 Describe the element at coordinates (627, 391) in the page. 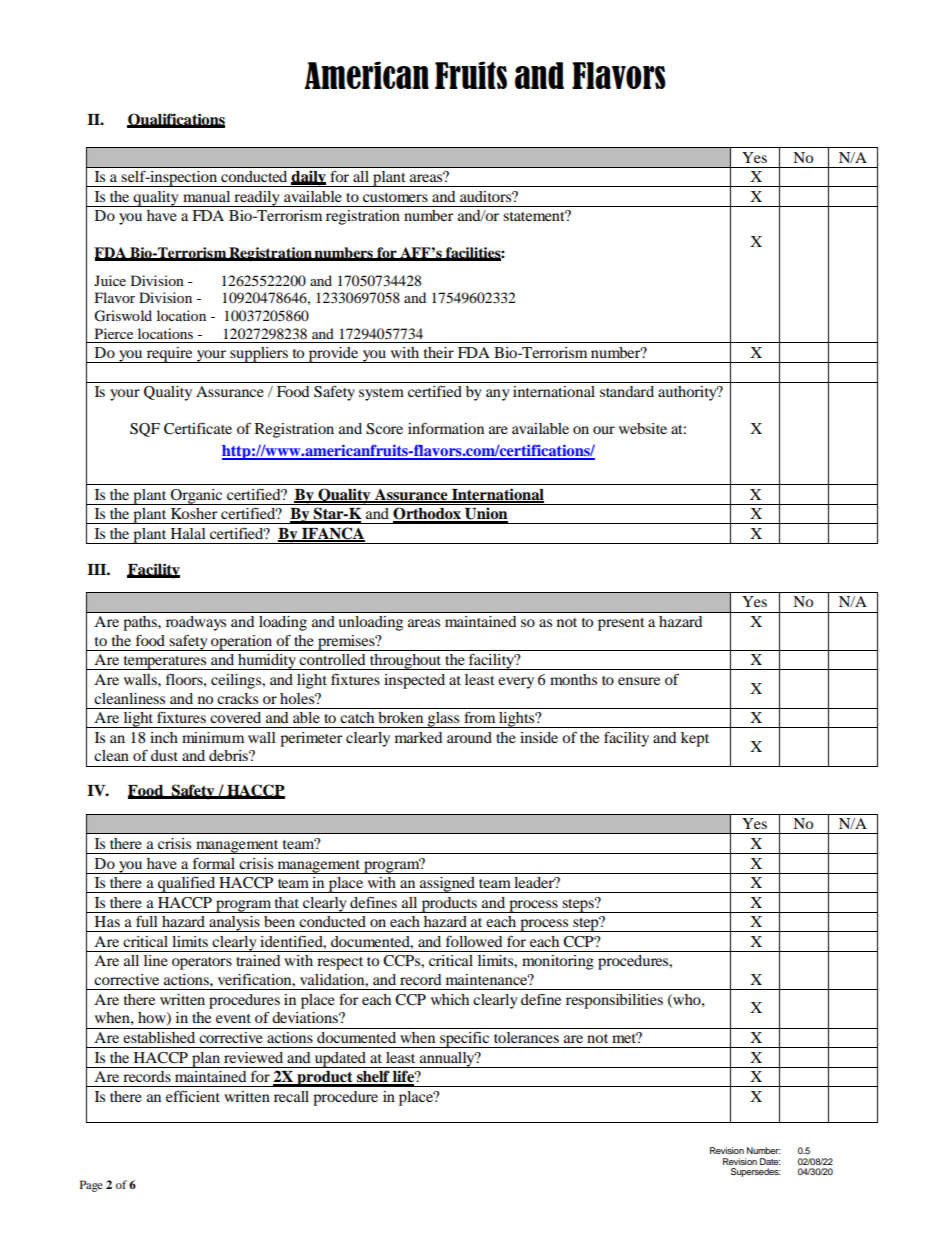

I see `standard` at that location.
